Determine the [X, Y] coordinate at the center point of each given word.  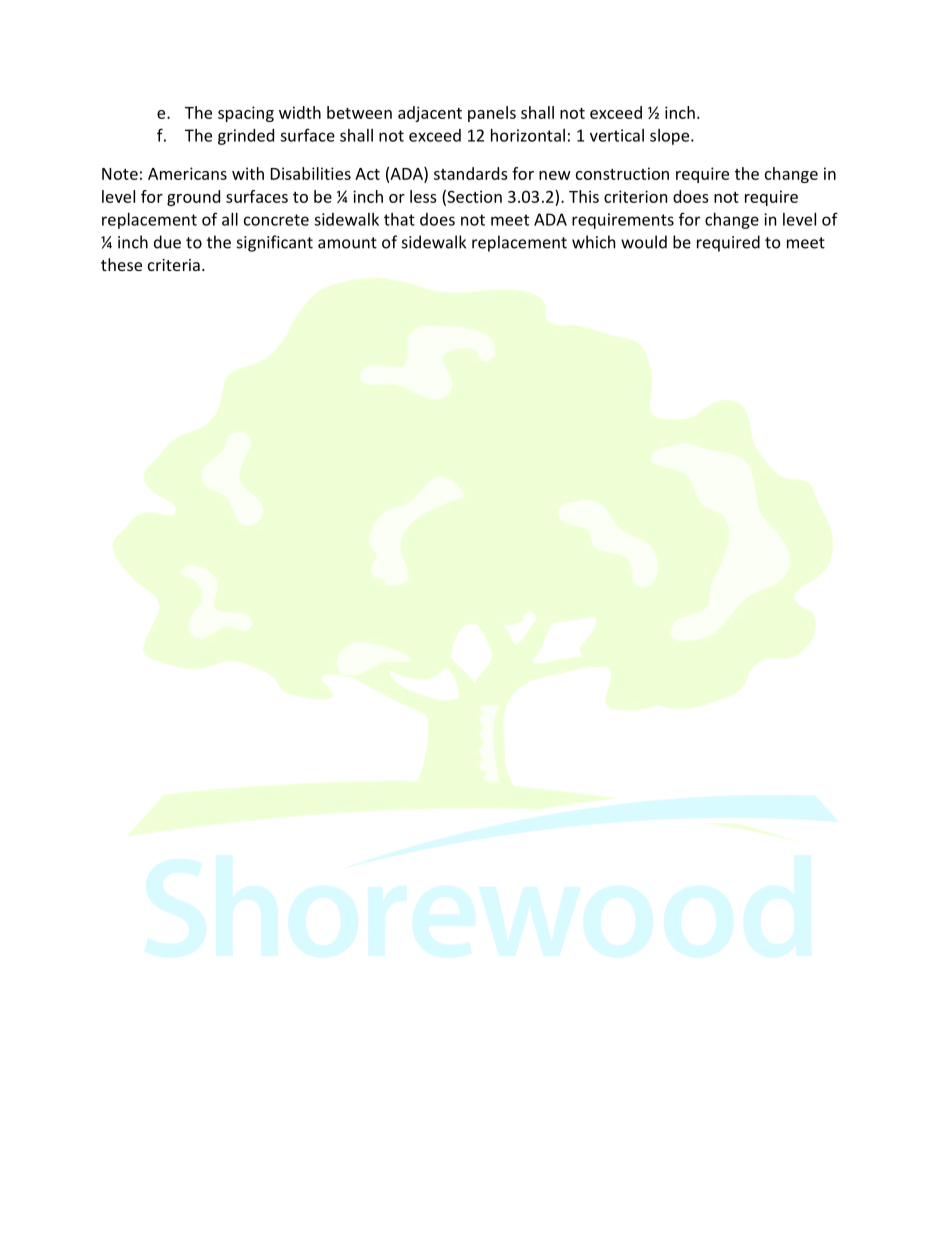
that [399, 219]
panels [492, 114]
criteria [174, 265]
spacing [246, 114]
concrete [276, 220]
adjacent [430, 114]
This [584, 196]
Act [367, 174]
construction [622, 173]
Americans [187, 173]
